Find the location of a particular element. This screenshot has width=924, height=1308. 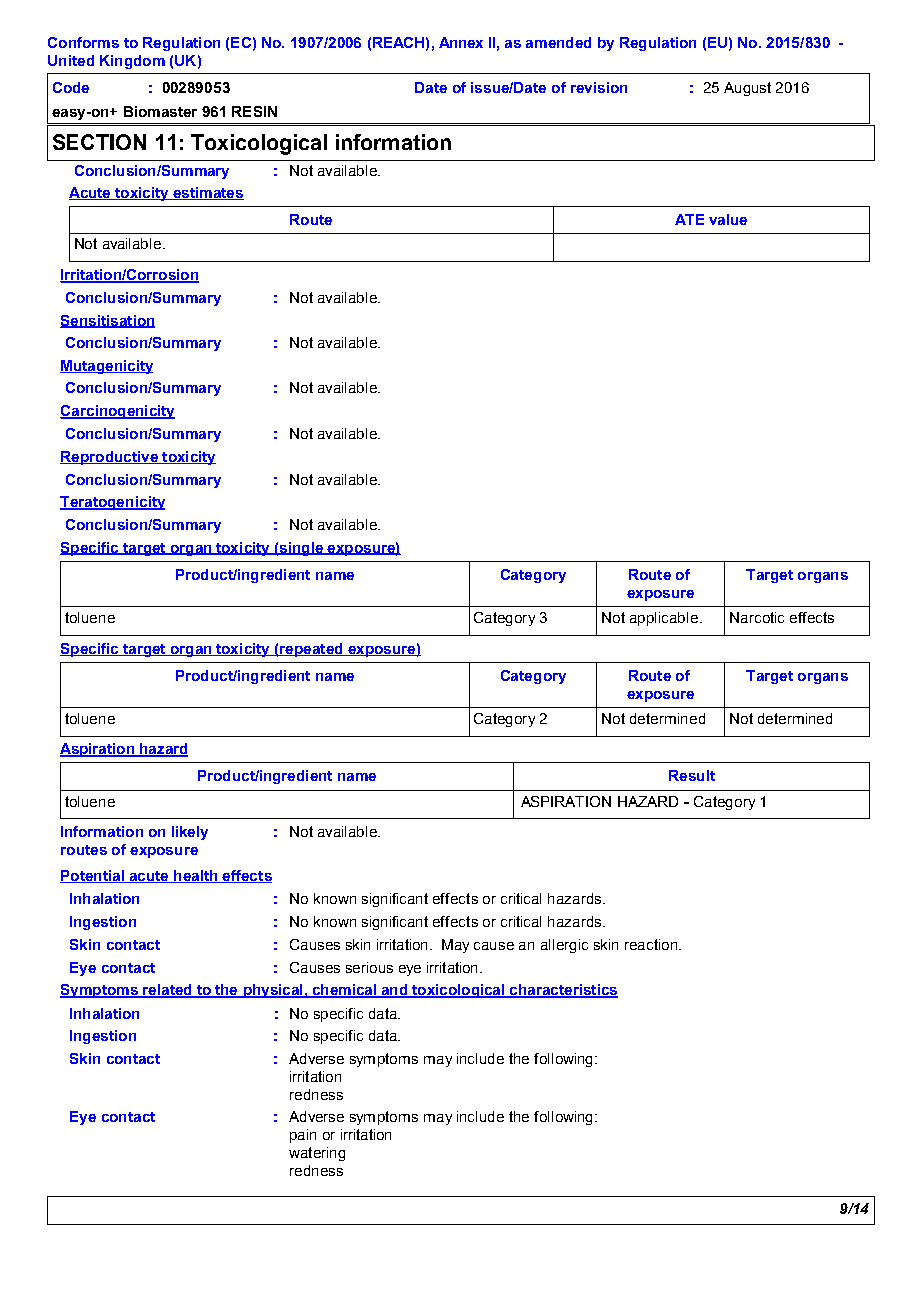

watering is located at coordinates (317, 1154).
